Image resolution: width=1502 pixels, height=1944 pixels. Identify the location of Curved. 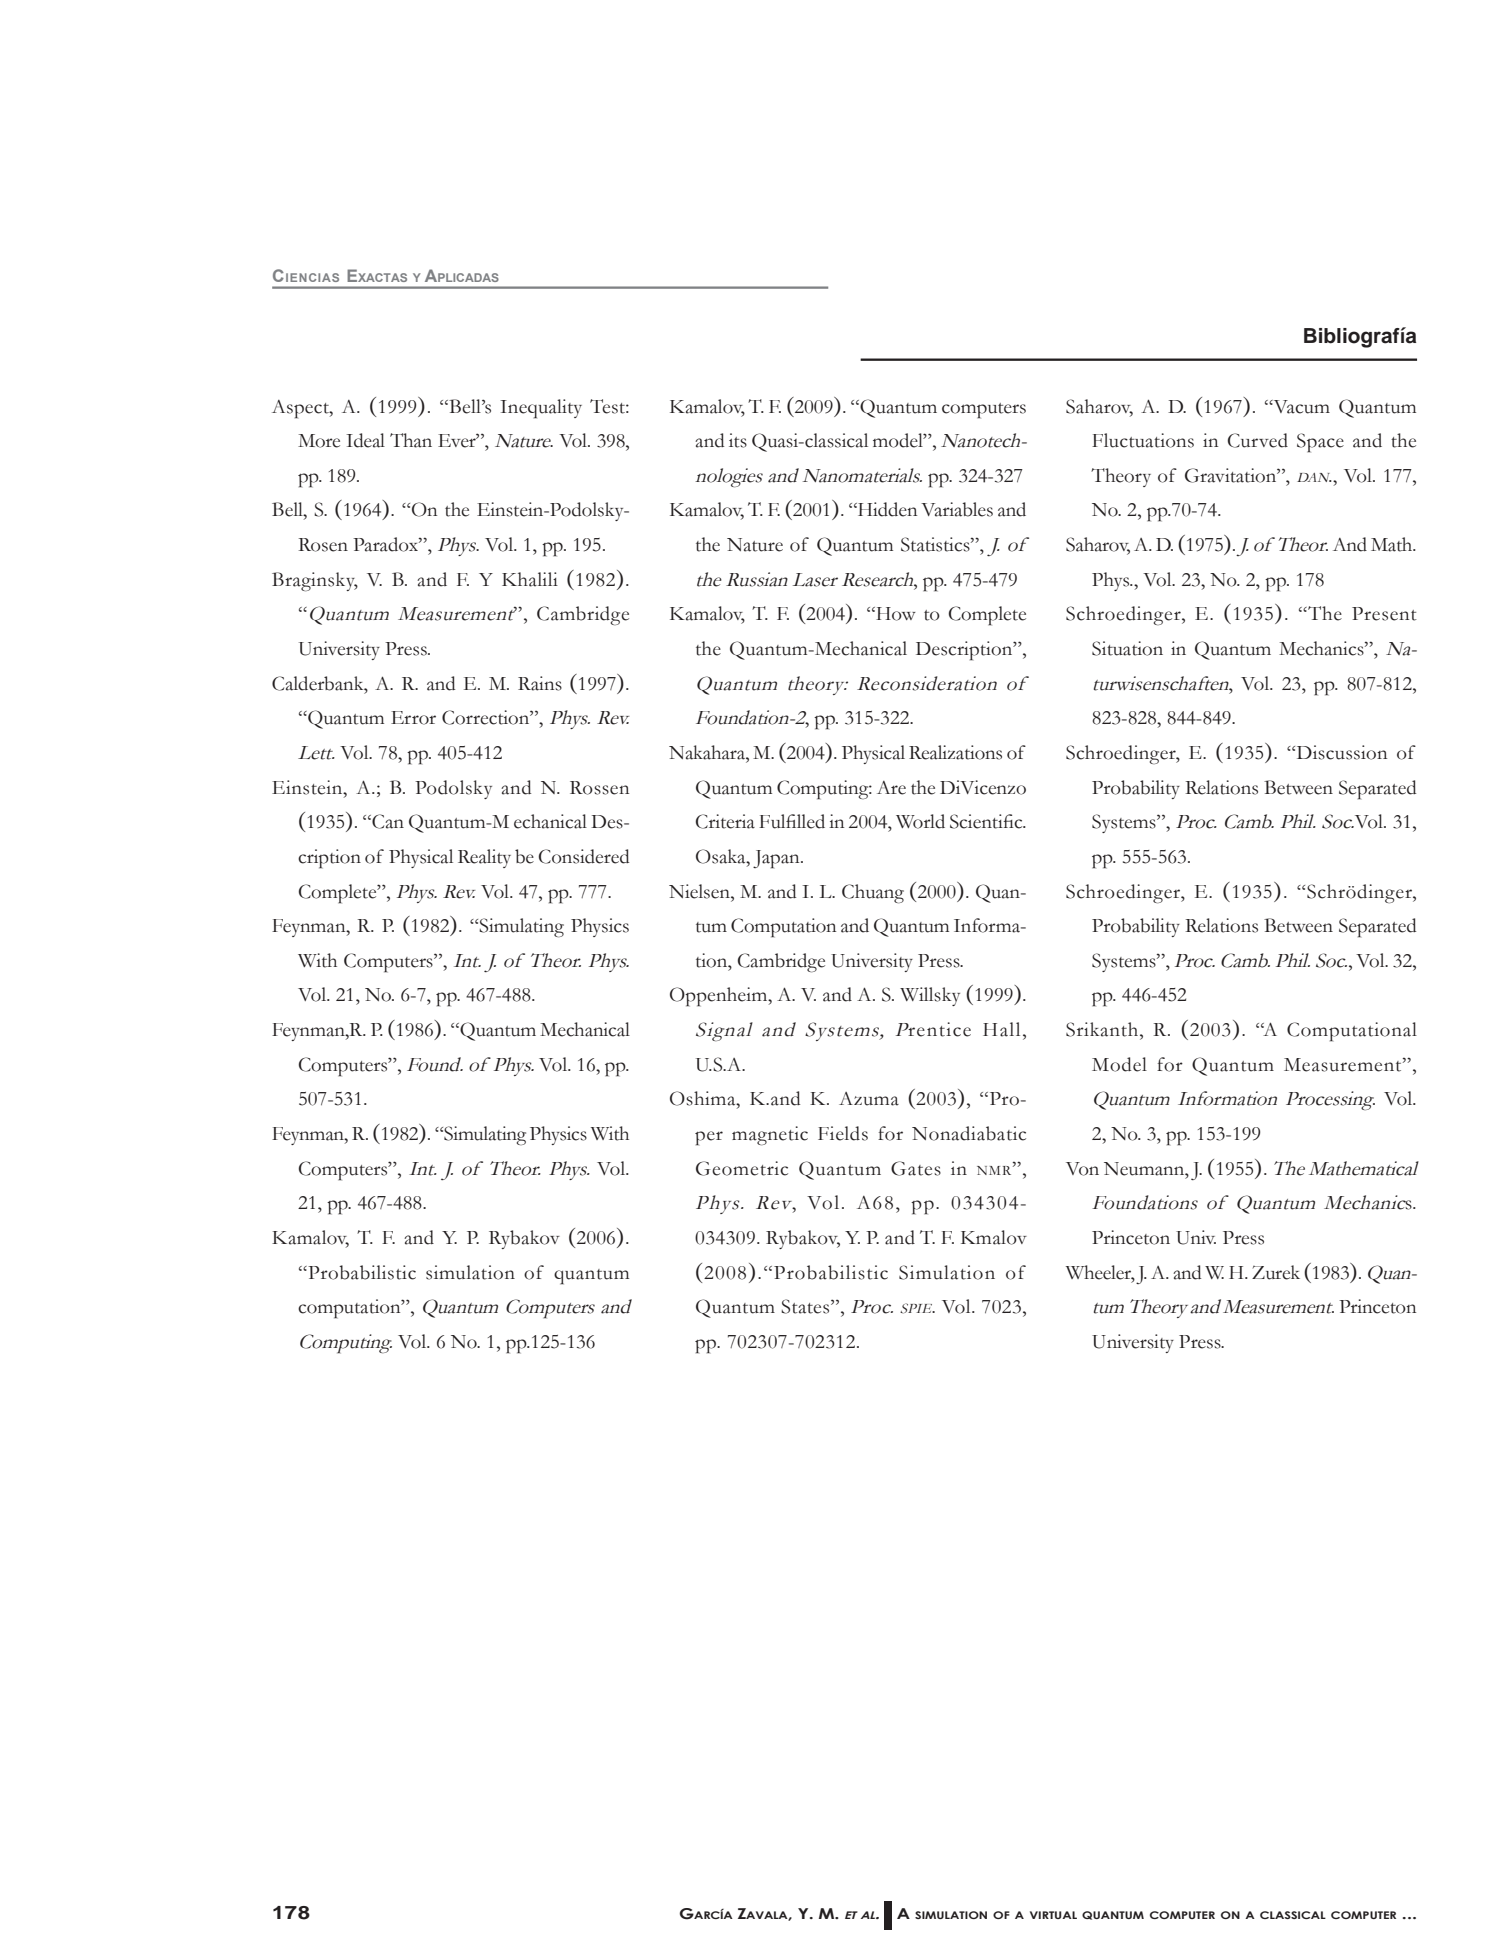
(1258, 440).
